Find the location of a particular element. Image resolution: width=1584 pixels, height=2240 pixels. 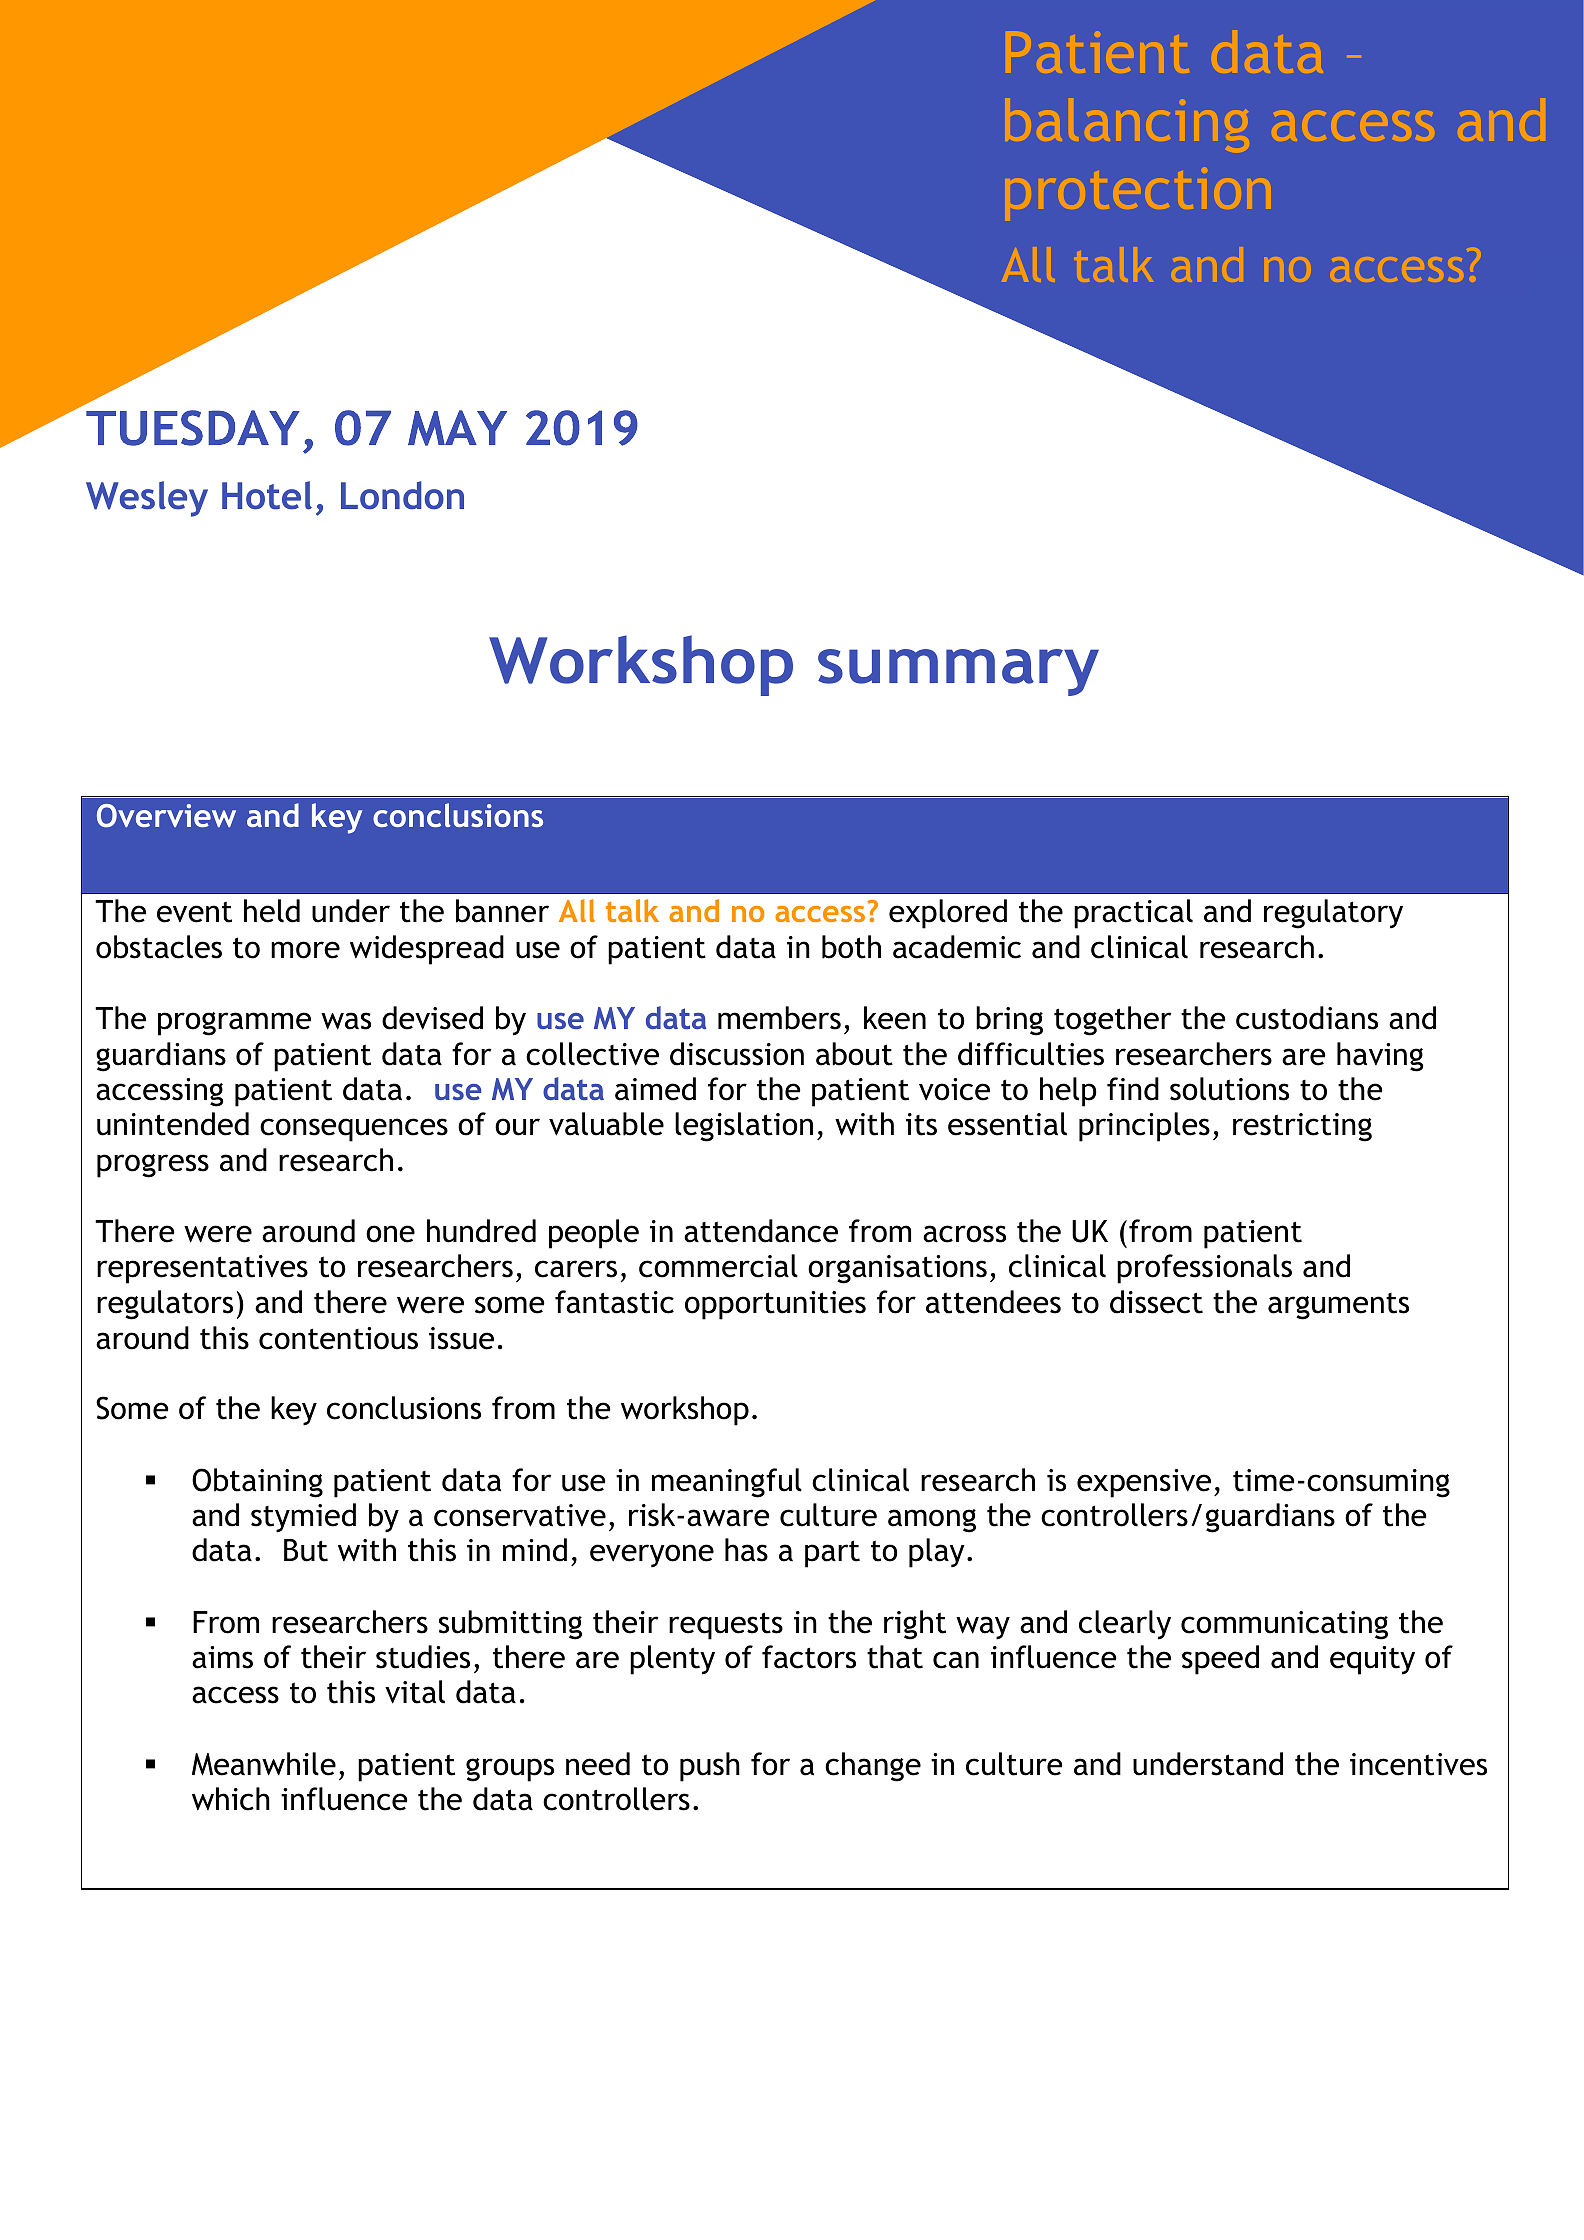

legislation is located at coordinates (744, 1127).
